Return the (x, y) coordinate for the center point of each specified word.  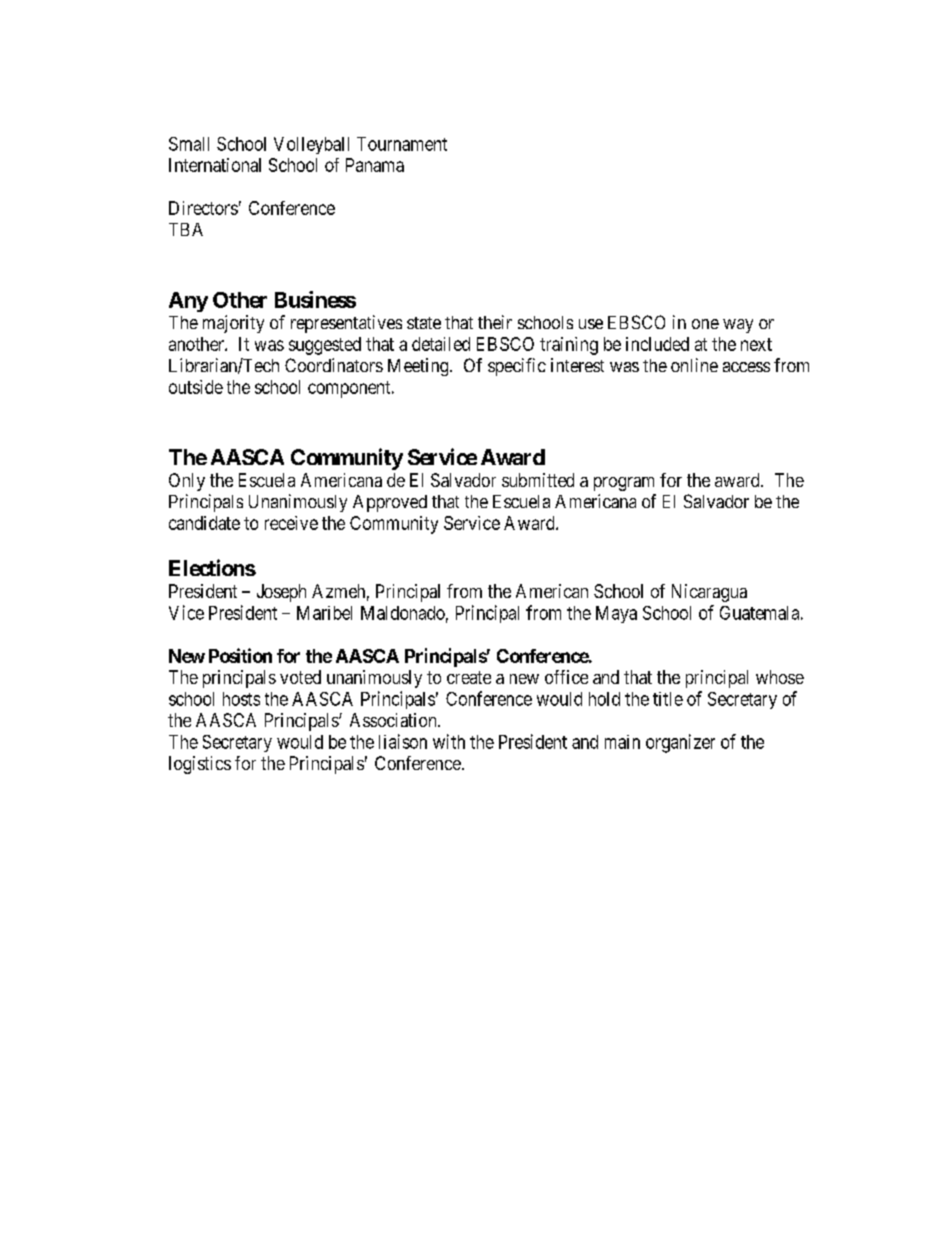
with (449, 741)
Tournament (402, 144)
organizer (680, 743)
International (215, 165)
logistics (200, 765)
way (738, 326)
